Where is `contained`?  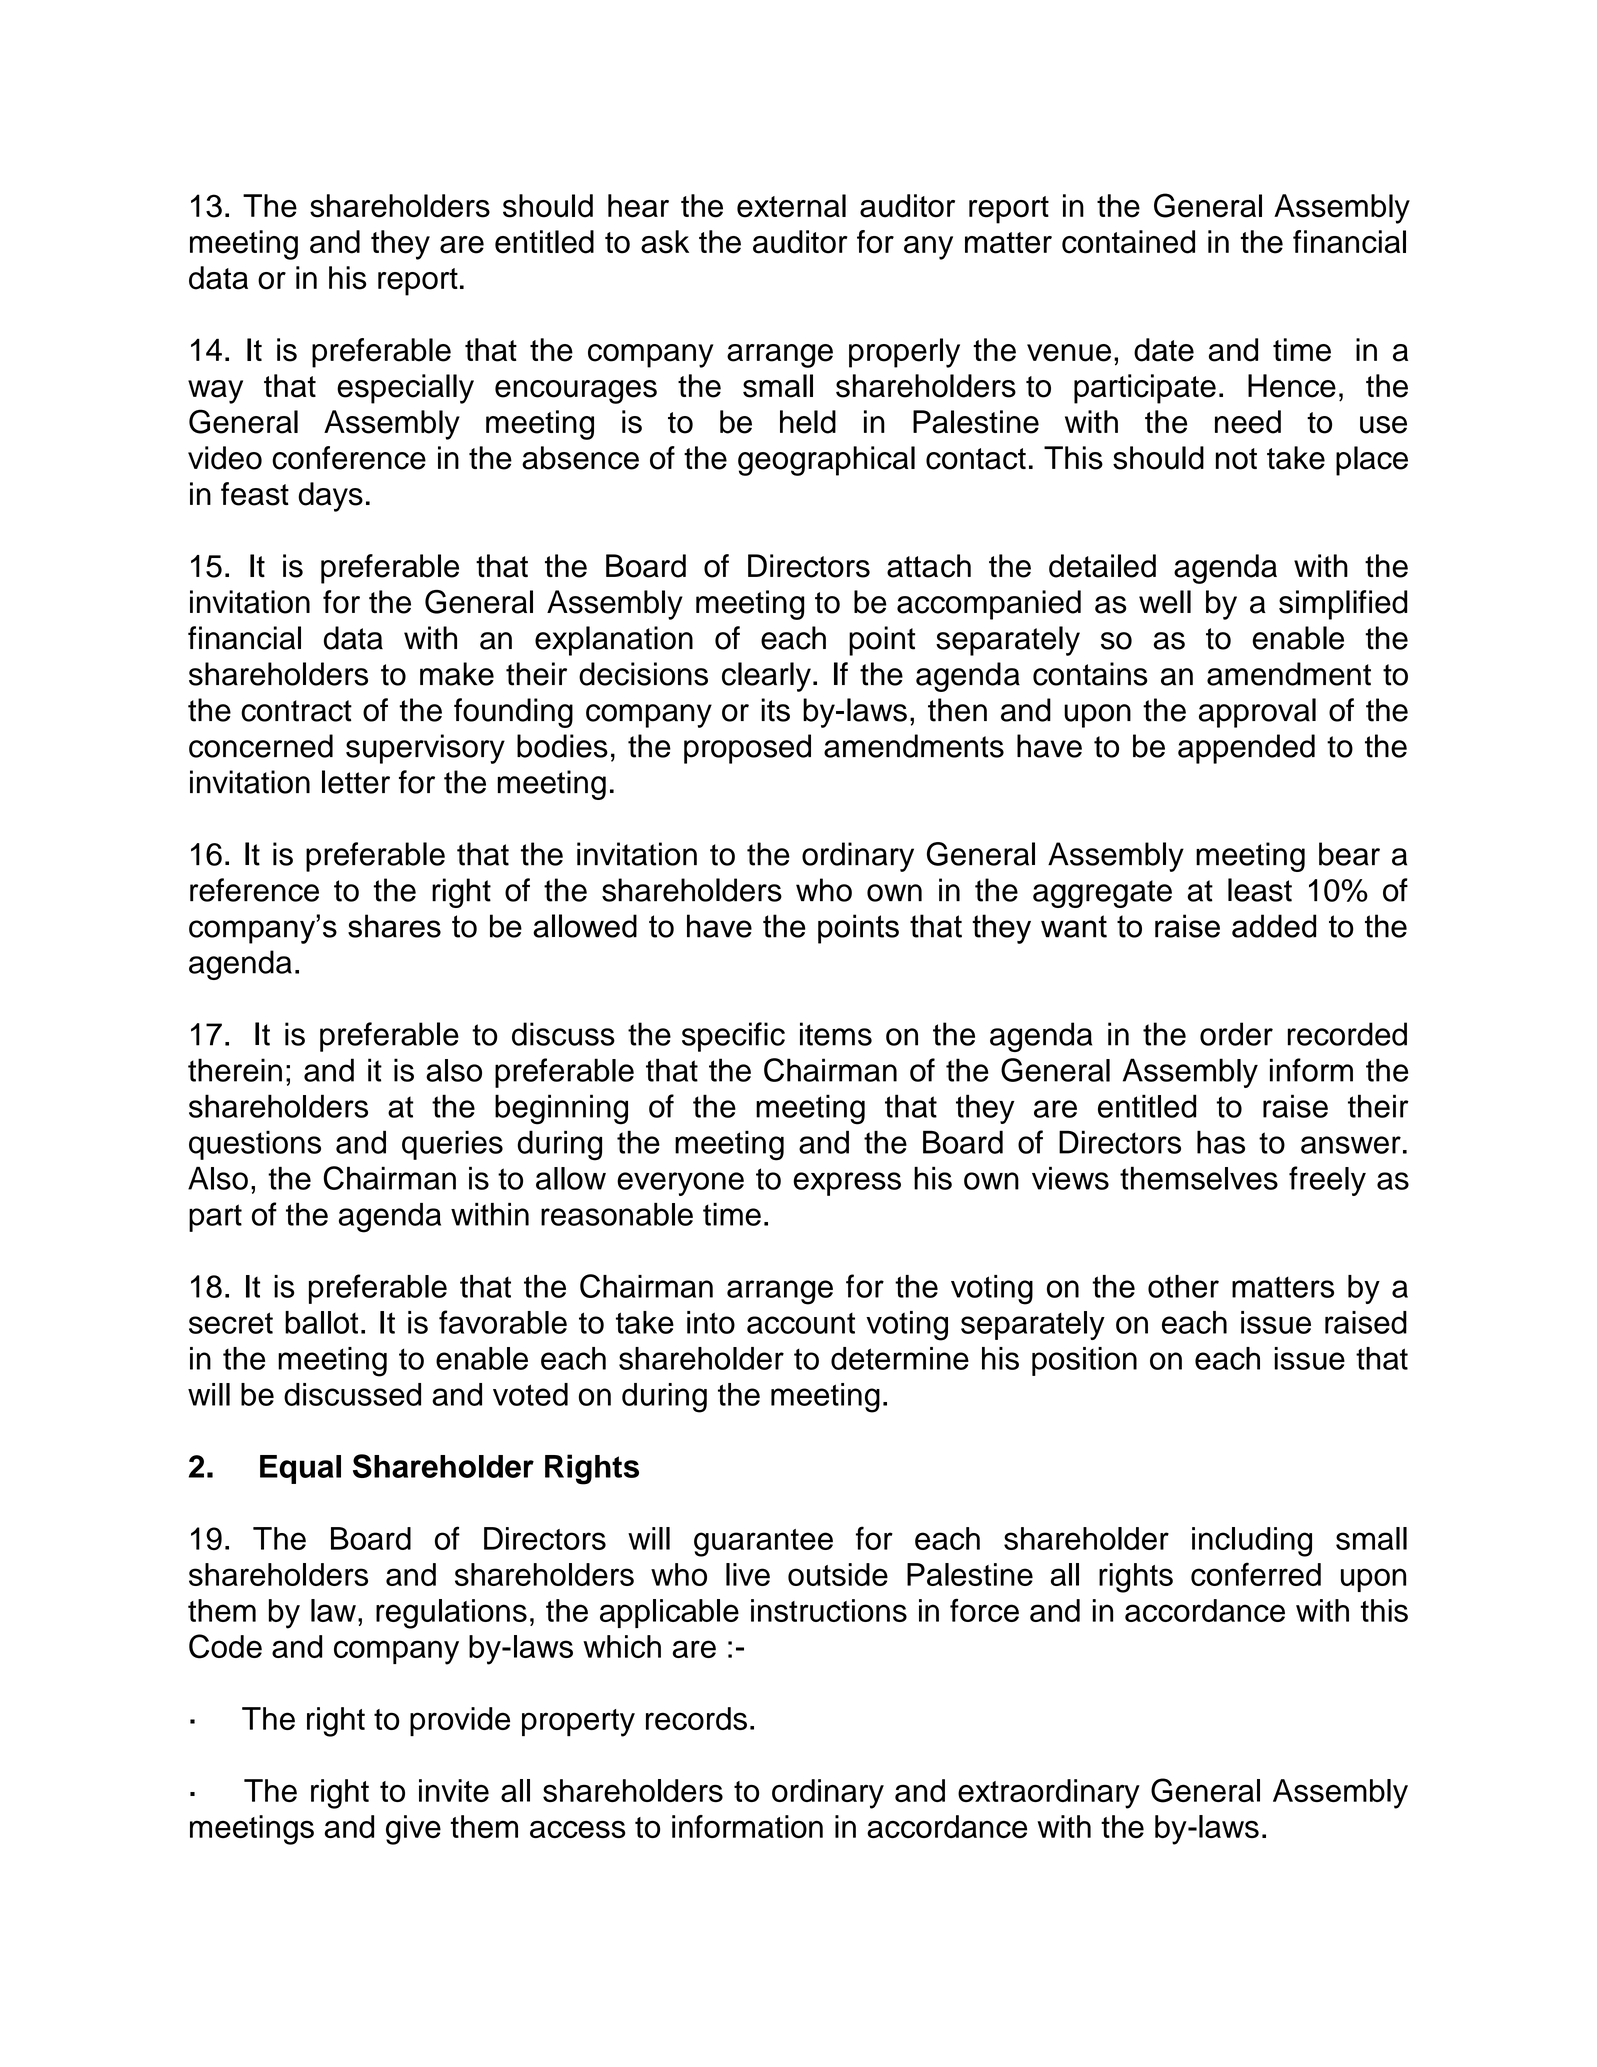
contained is located at coordinates (1128, 242).
